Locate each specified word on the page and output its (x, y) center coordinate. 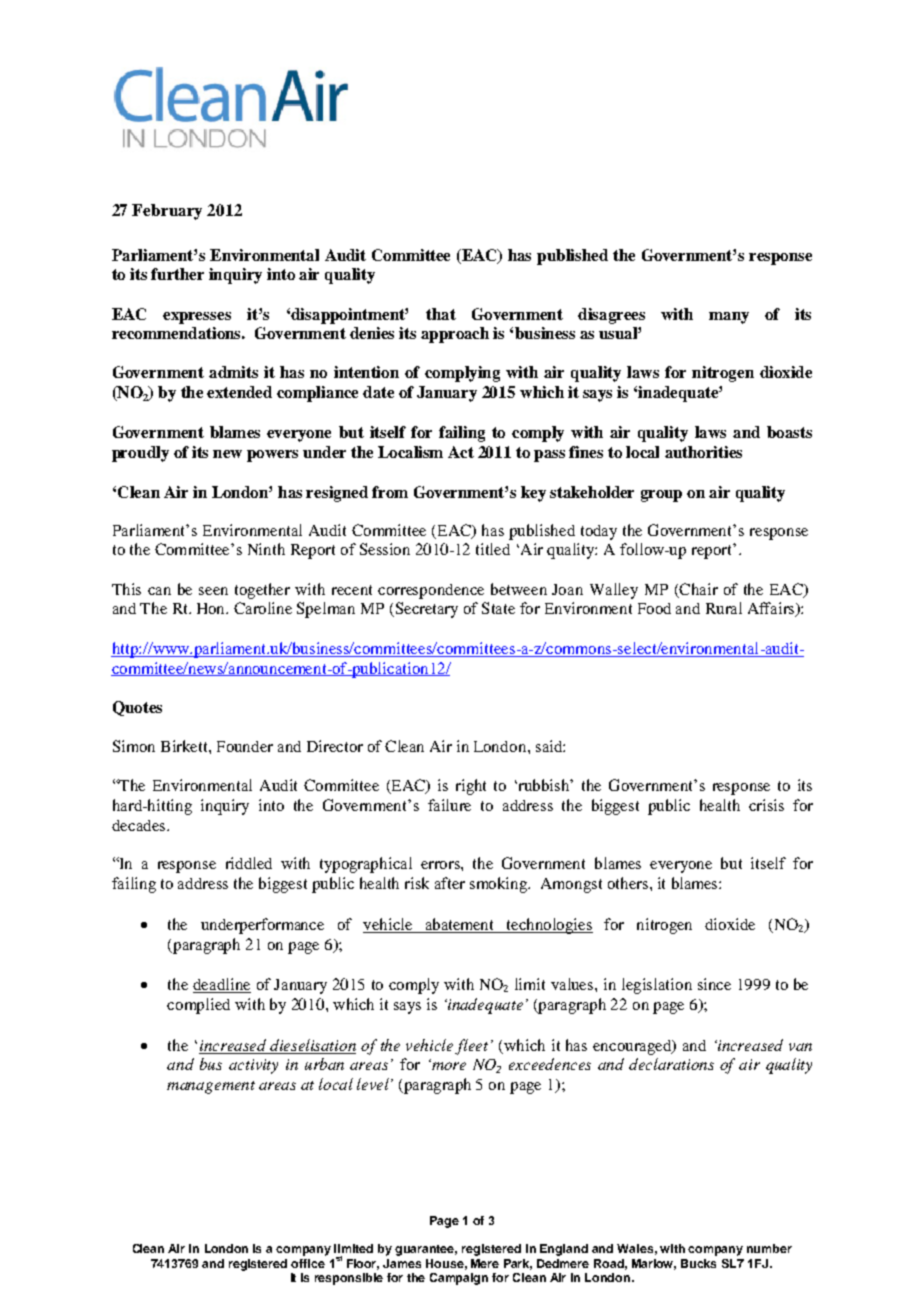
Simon (134, 746)
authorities (703, 452)
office (308, 1263)
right (471, 787)
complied (198, 1006)
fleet (471, 1047)
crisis (766, 805)
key (533, 494)
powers (272, 456)
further (177, 274)
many (729, 318)
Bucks (698, 1263)
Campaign (459, 1279)
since (714, 984)
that (441, 314)
